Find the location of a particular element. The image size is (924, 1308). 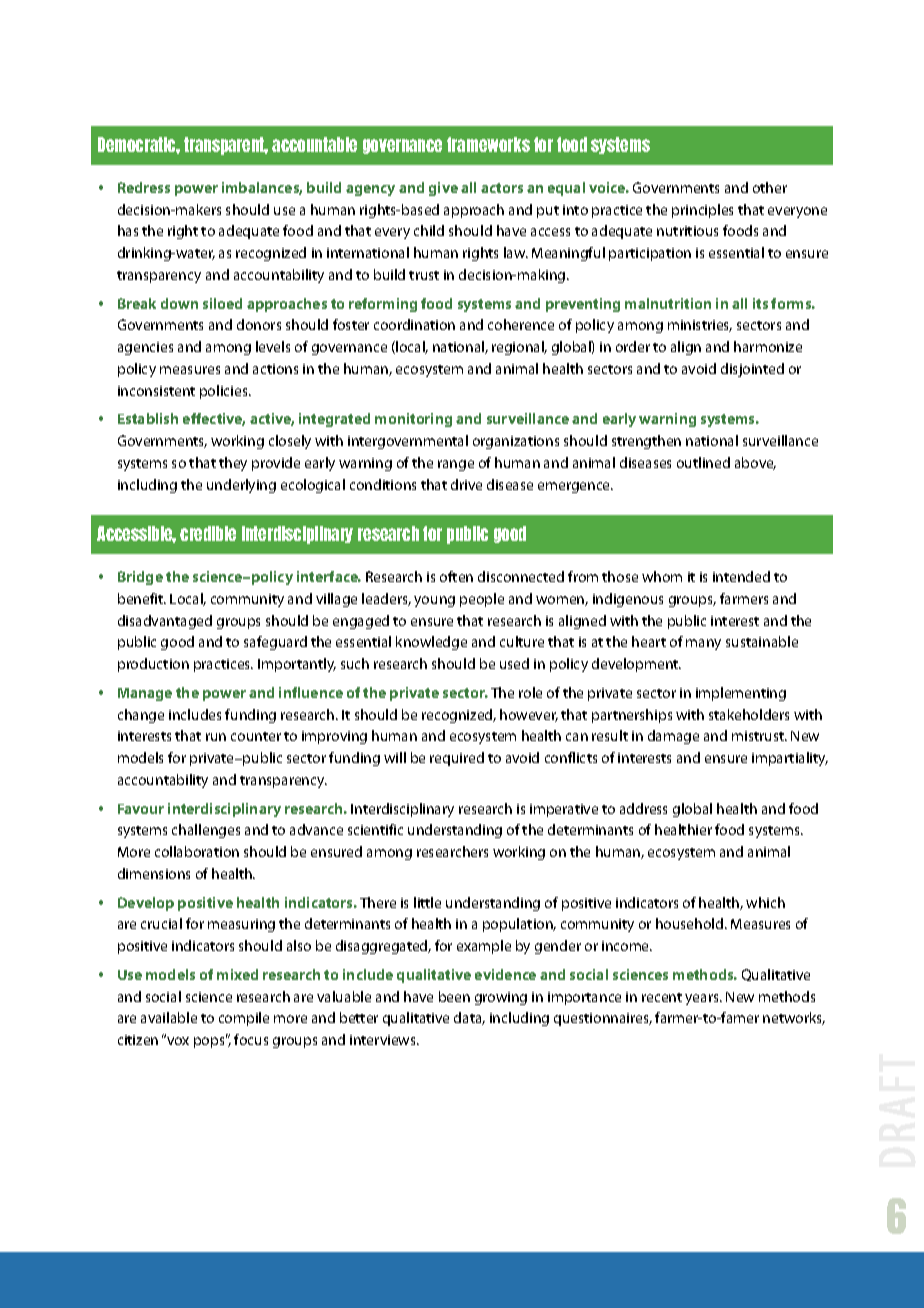

outlined is located at coordinates (703, 462).
